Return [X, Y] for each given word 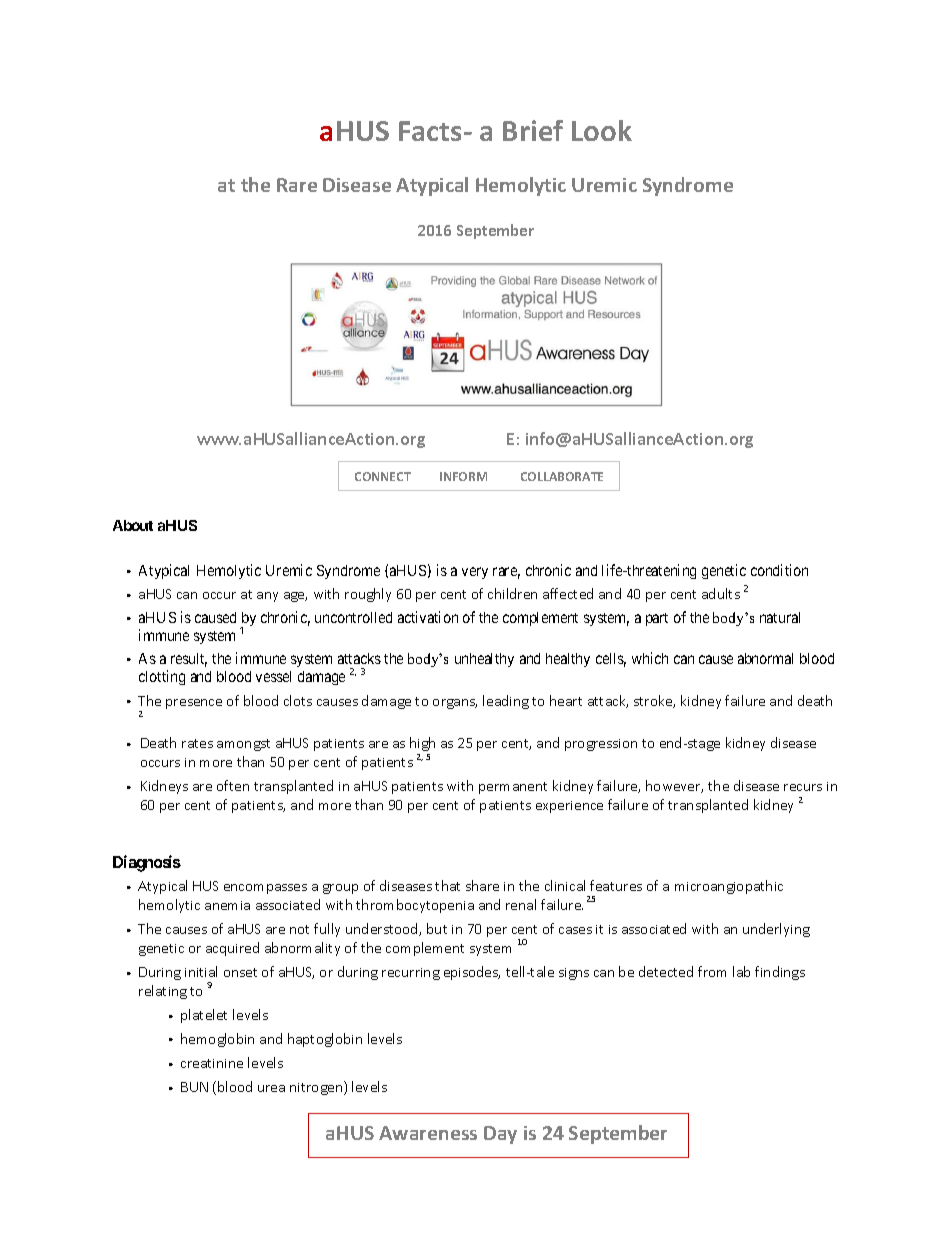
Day [500, 1135]
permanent [513, 788]
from [712, 971]
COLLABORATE [562, 476]
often [233, 785]
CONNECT [383, 476]
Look [602, 130]
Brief [533, 130]
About [133, 525]
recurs [803, 787]
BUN [194, 1087]
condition [779, 570]
